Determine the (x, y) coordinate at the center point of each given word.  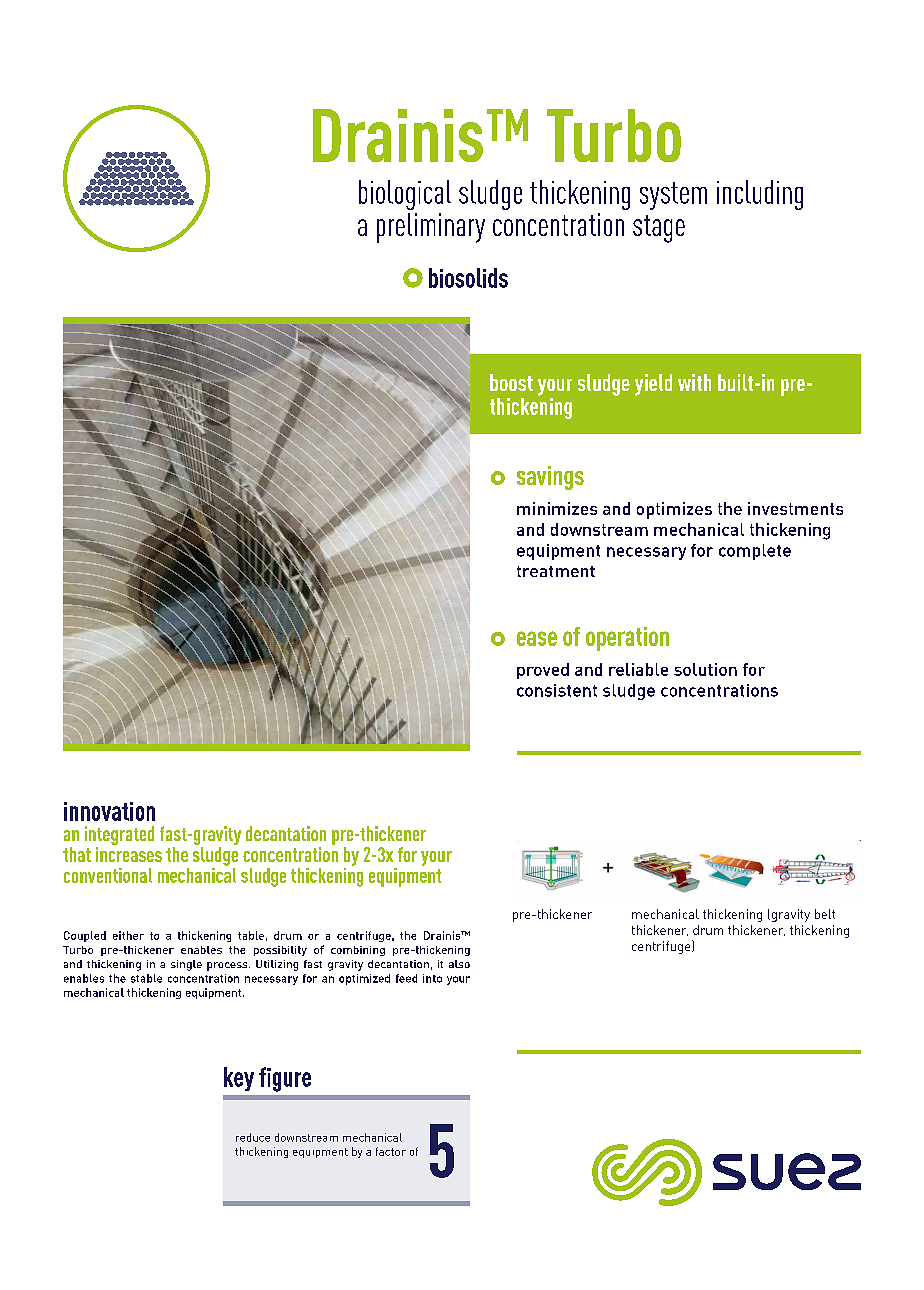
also (459, 964)
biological (405, 195)
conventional (108, 875)
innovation (109, 811)
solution (705, 669)
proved (543, 671)
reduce (253, 1137)
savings (550, 478)
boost (511, 382)
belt (825, 914)
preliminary (431, 228)
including (760, 195)
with (694, 382)
